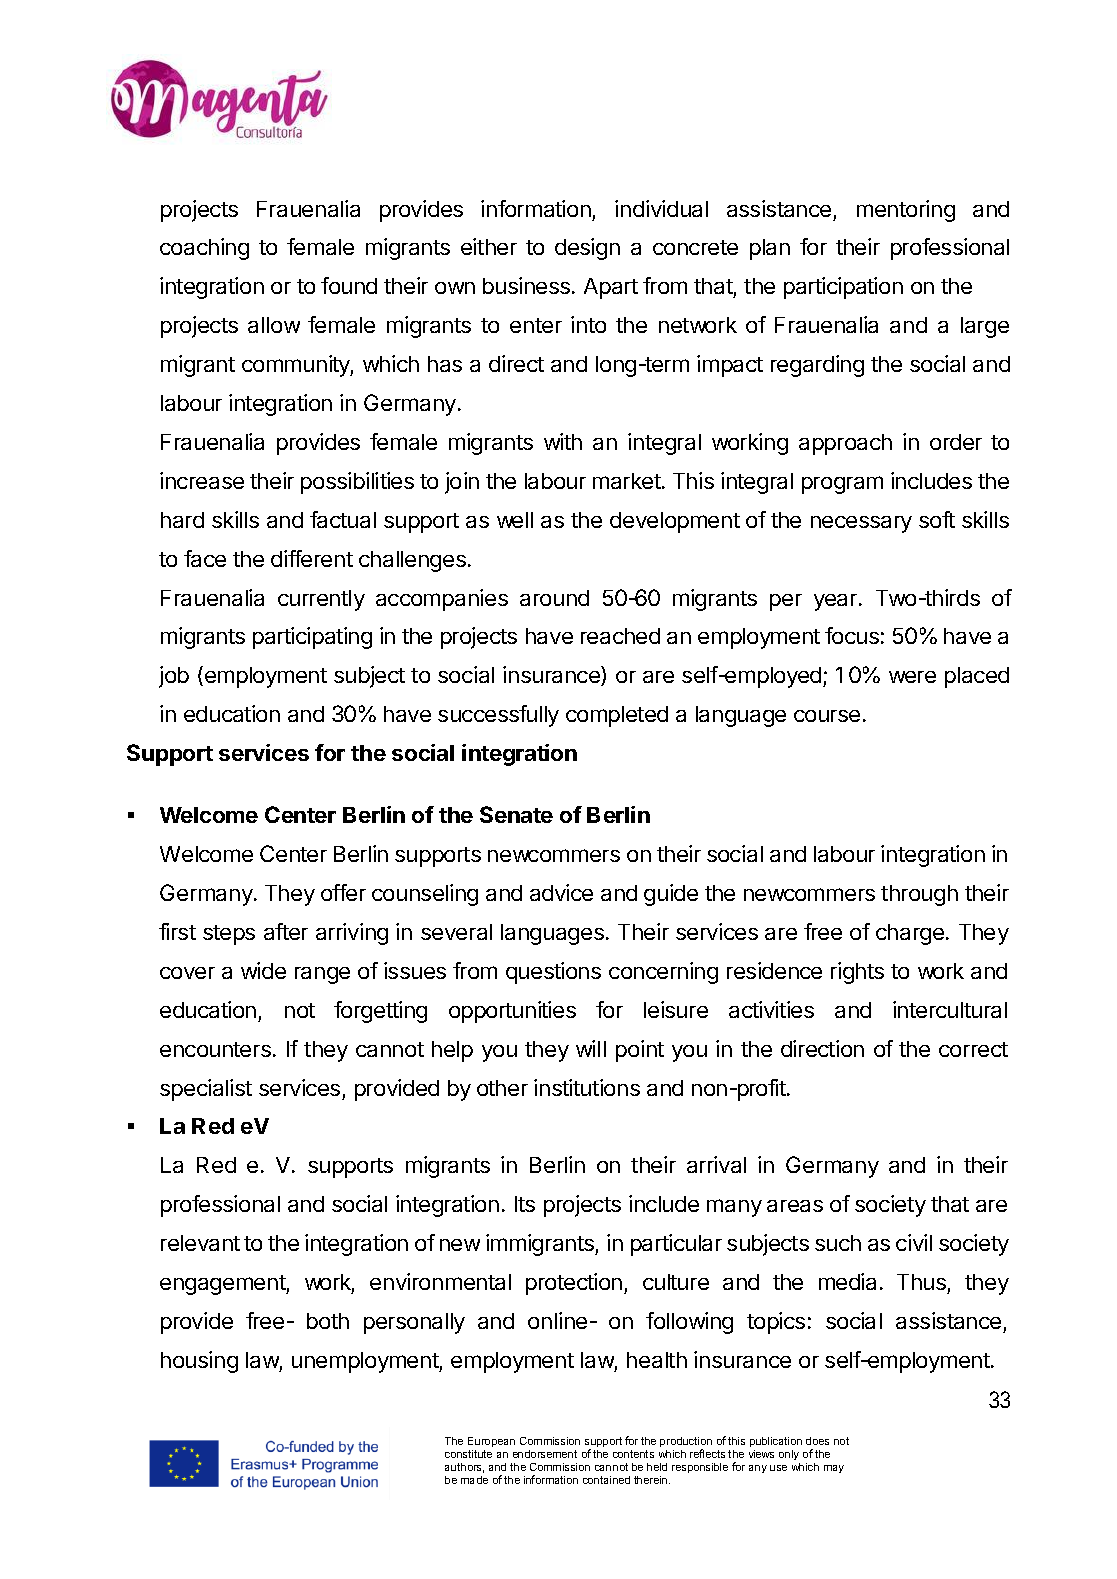 The width and height of the screenshot is (1117, 1579). I want to click on participating, so click(312, 638).
